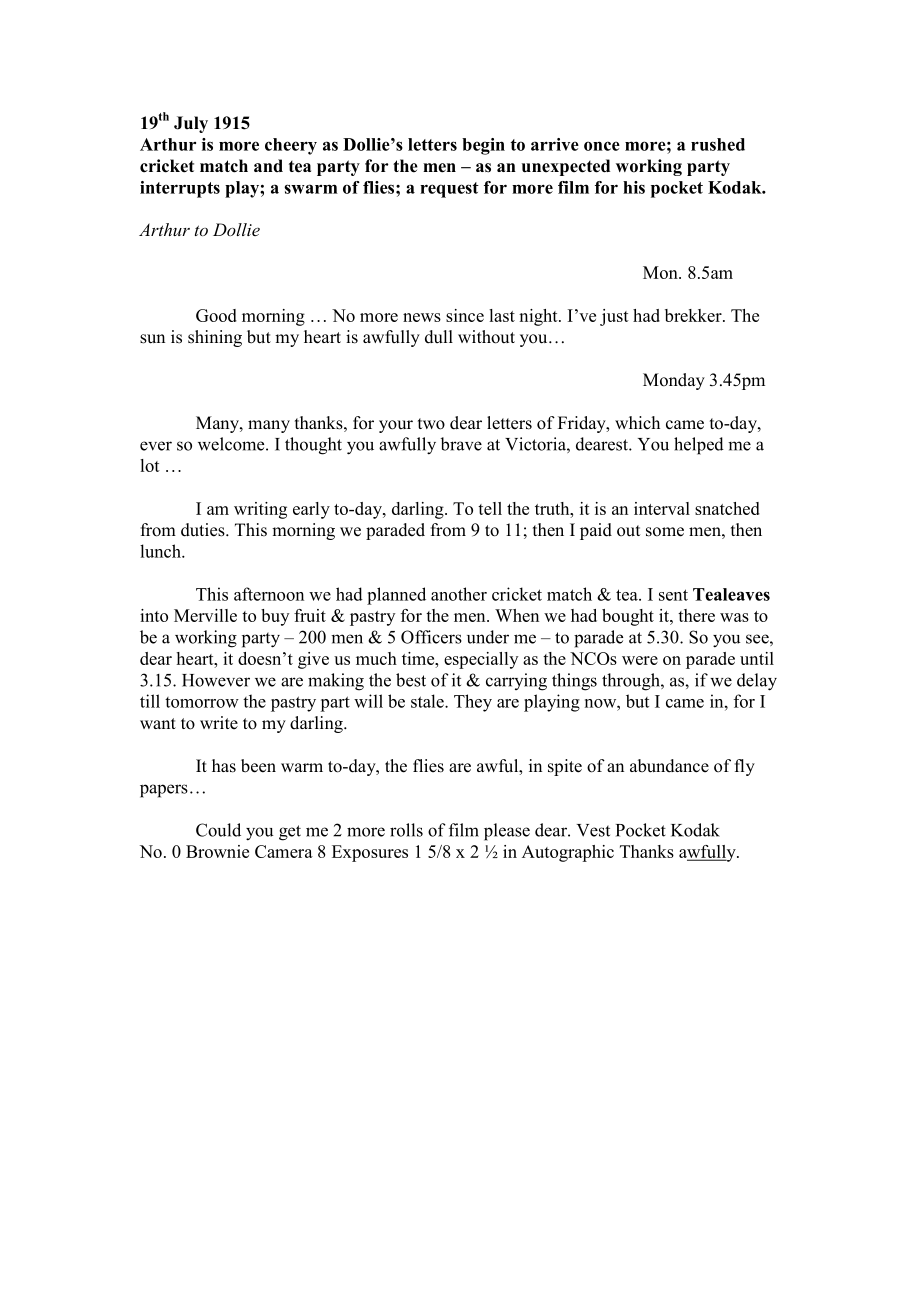 The height and width of the page is (1308, 924). What do you see at coordinates (490, 508) in the page?
I see `tell` at bounding box center [490, 508].
